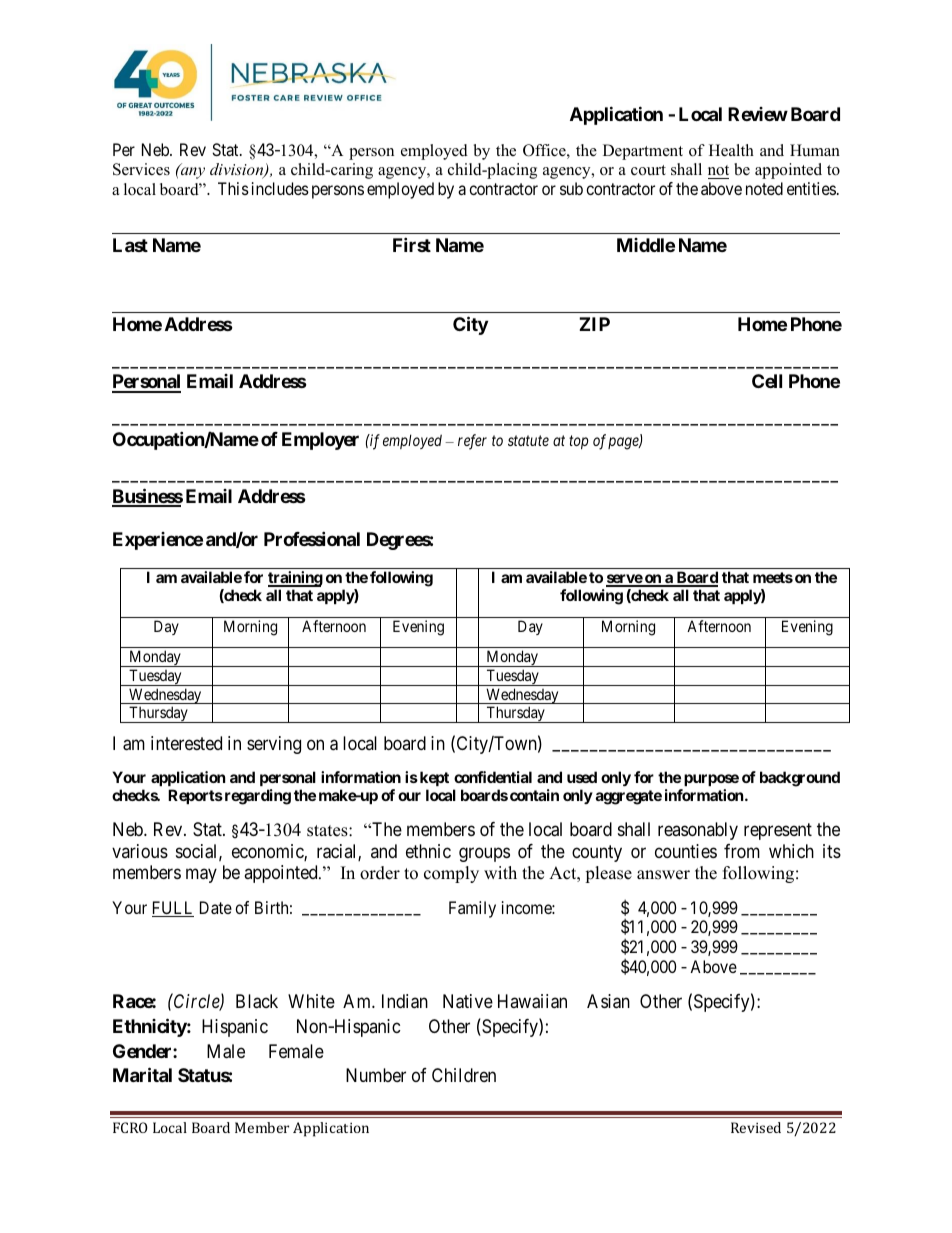 This screenshot has height=1233, width=952. I want to click on refer, so click(472, 442).
